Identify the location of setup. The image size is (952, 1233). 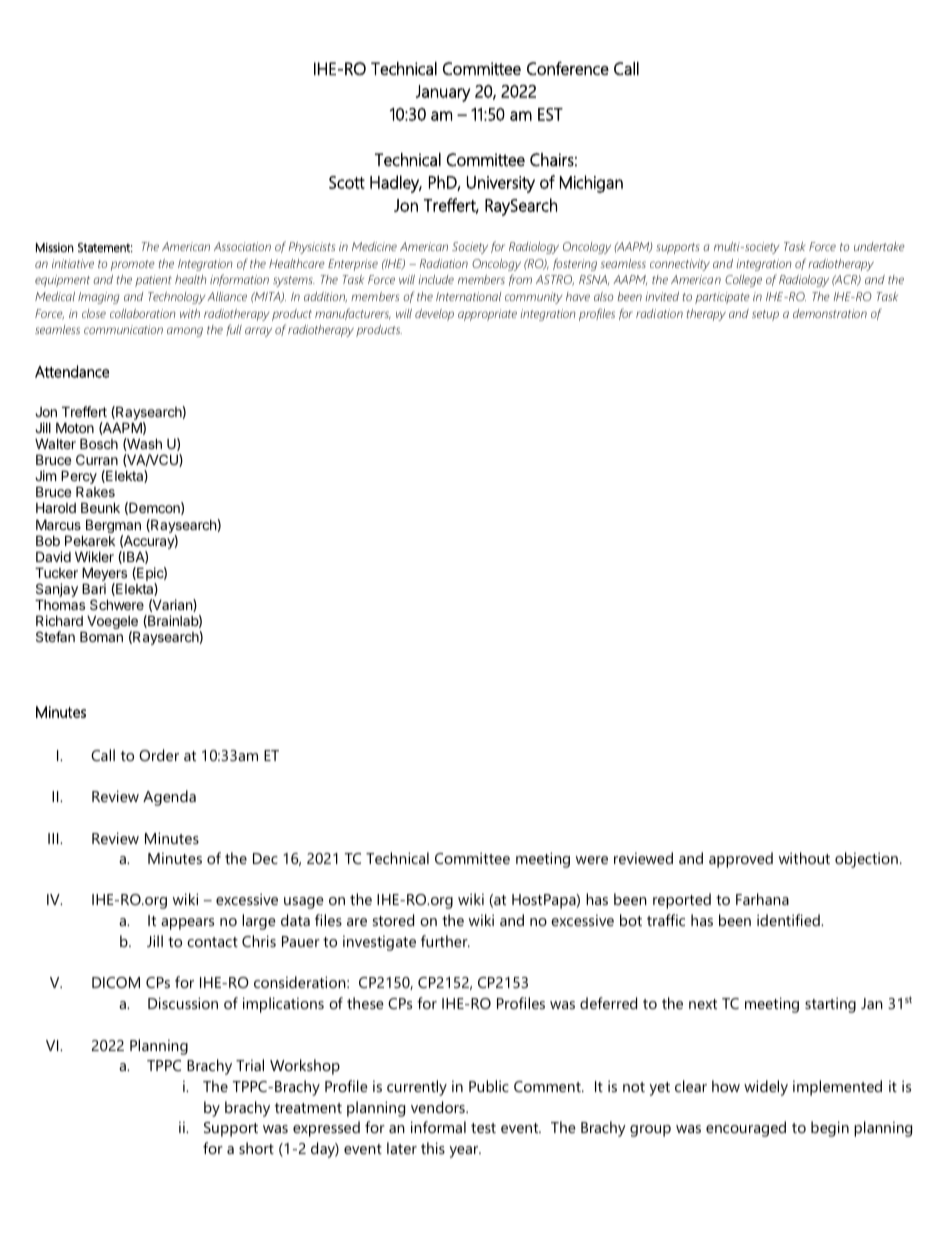
(765, 315).
